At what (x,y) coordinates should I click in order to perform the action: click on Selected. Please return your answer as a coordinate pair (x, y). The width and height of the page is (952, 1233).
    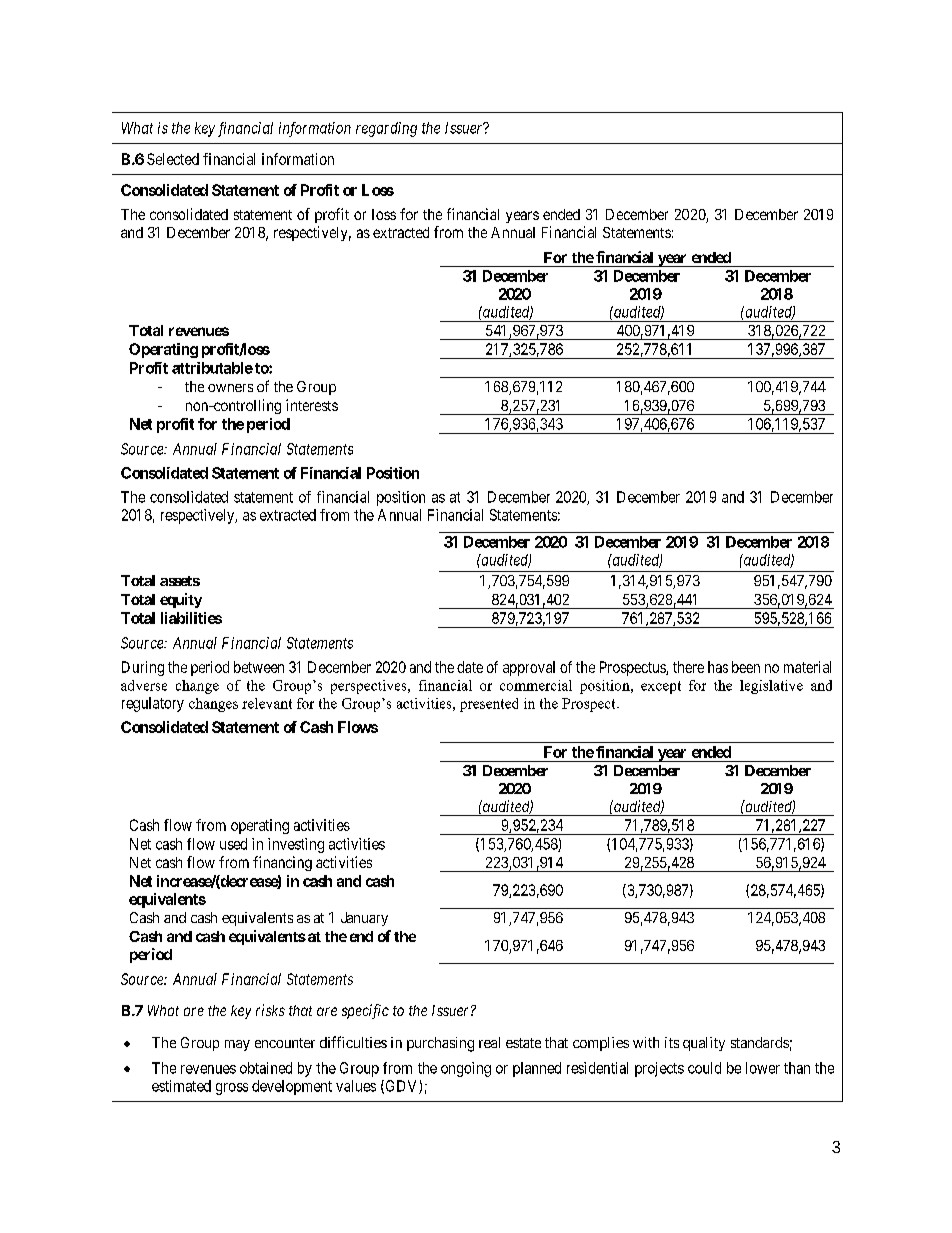
    Looking at the image, I should click on (173, 159).
